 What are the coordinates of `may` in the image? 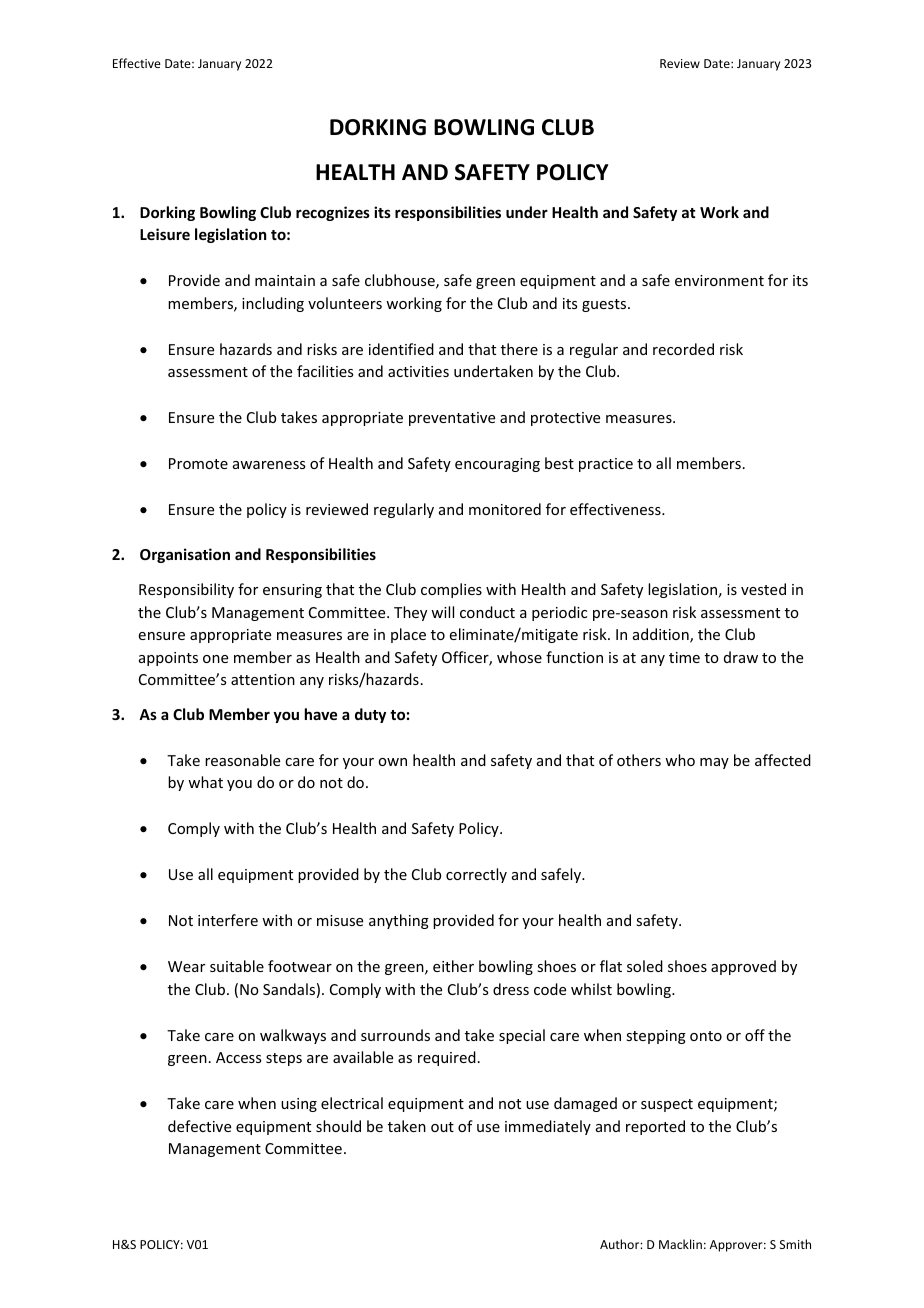 It's located at (714, 763).
